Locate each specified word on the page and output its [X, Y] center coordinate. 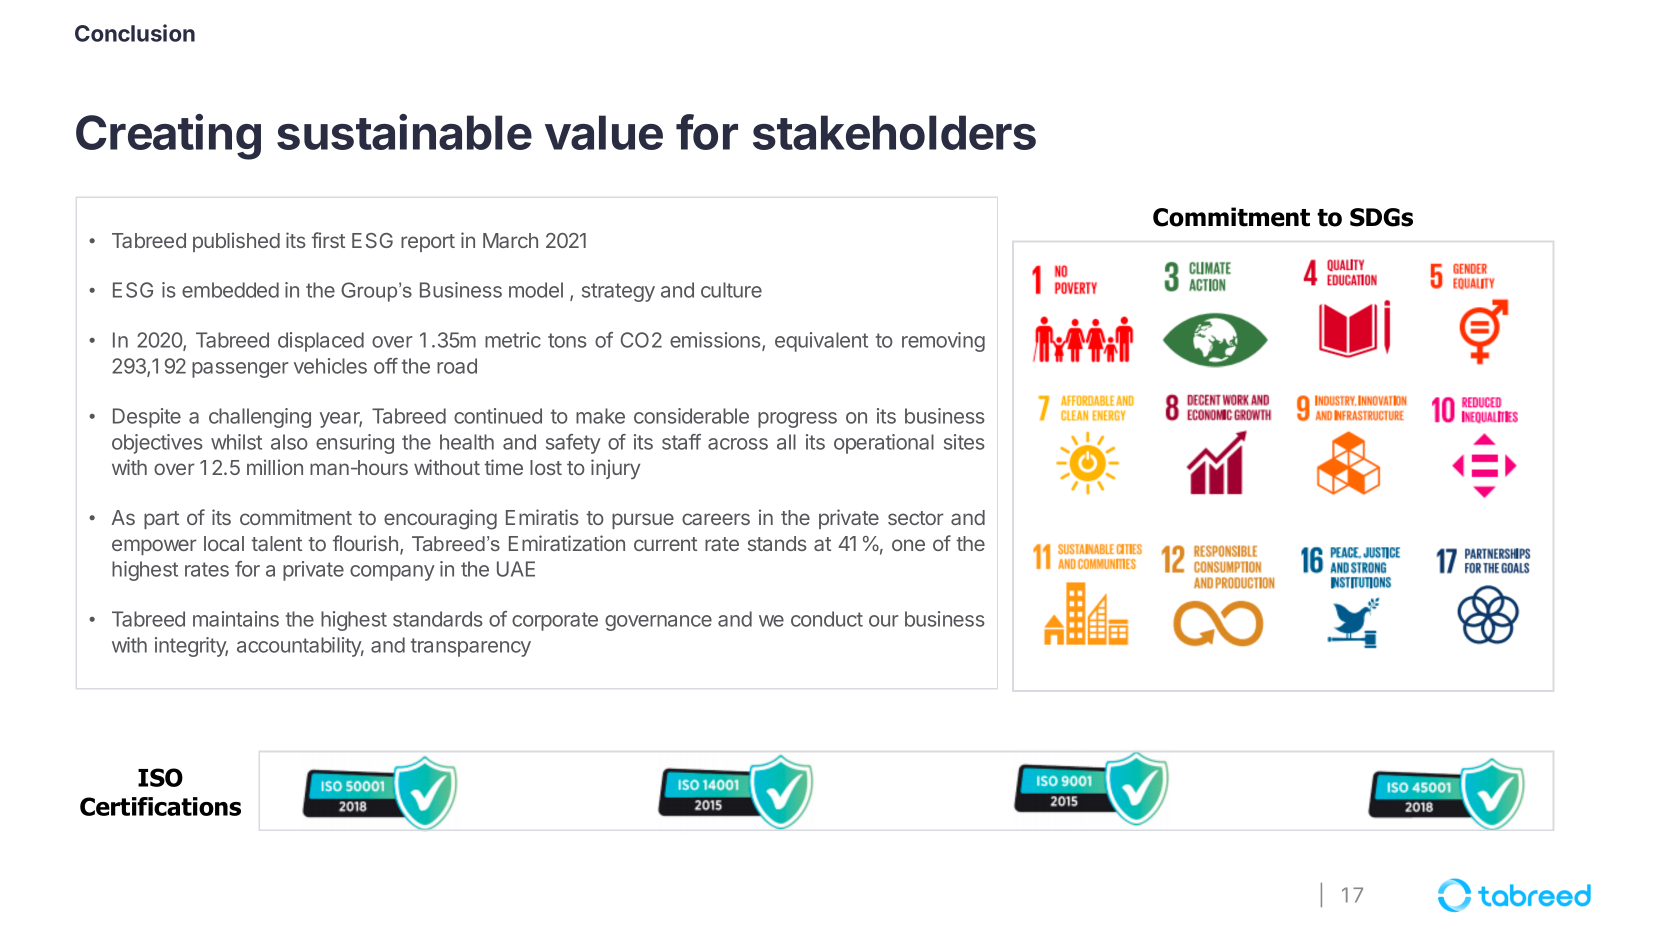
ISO [160, 777]
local [224, 543]
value [604, 132]
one [908, 545]
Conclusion [135, 33]
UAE [516, 569]
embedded [230, 290]
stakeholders [894, 132]
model [536, 290]
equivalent [821, 342]
